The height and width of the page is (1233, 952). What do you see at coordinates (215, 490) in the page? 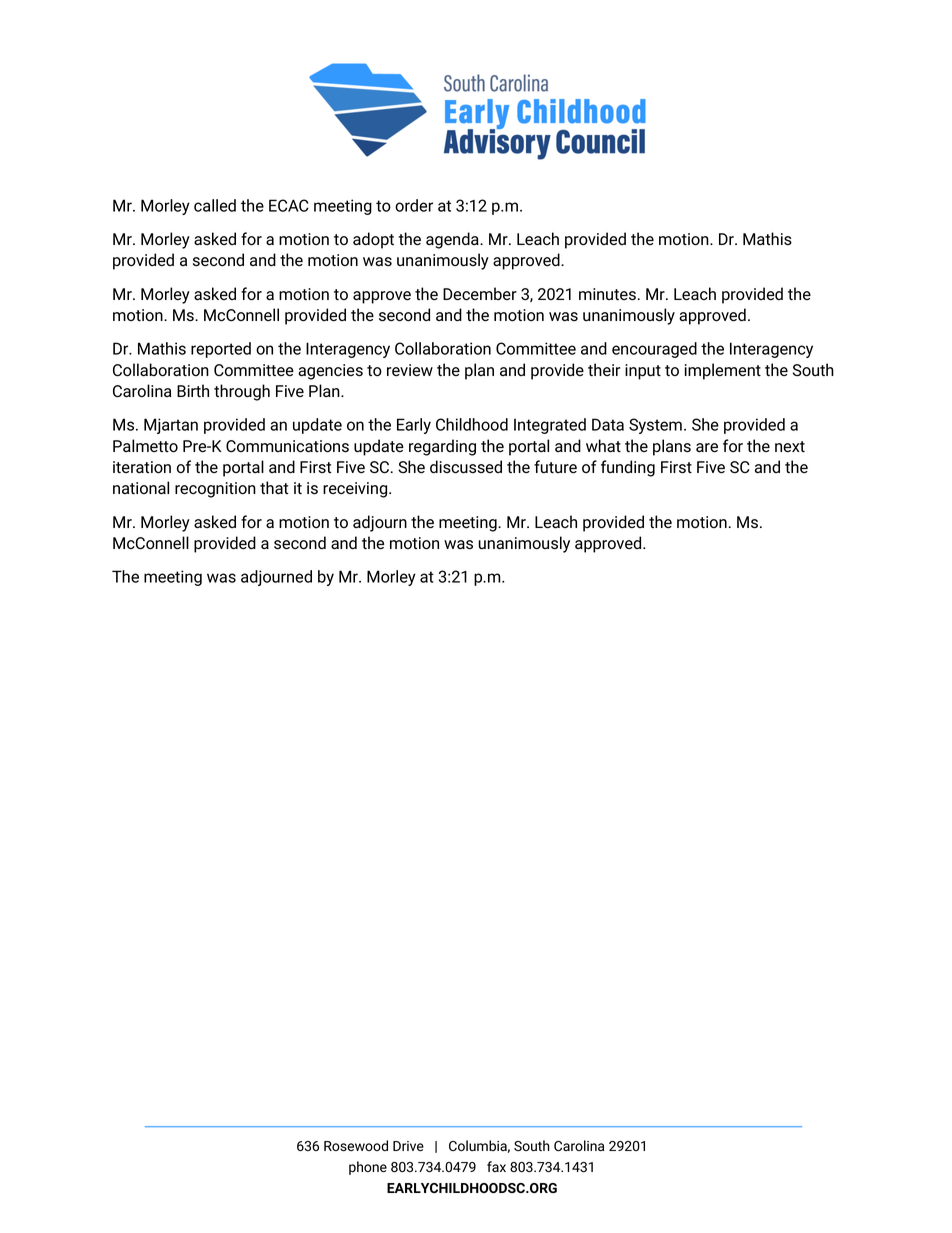
I see `recognition` at bounding box center [215, 490].
